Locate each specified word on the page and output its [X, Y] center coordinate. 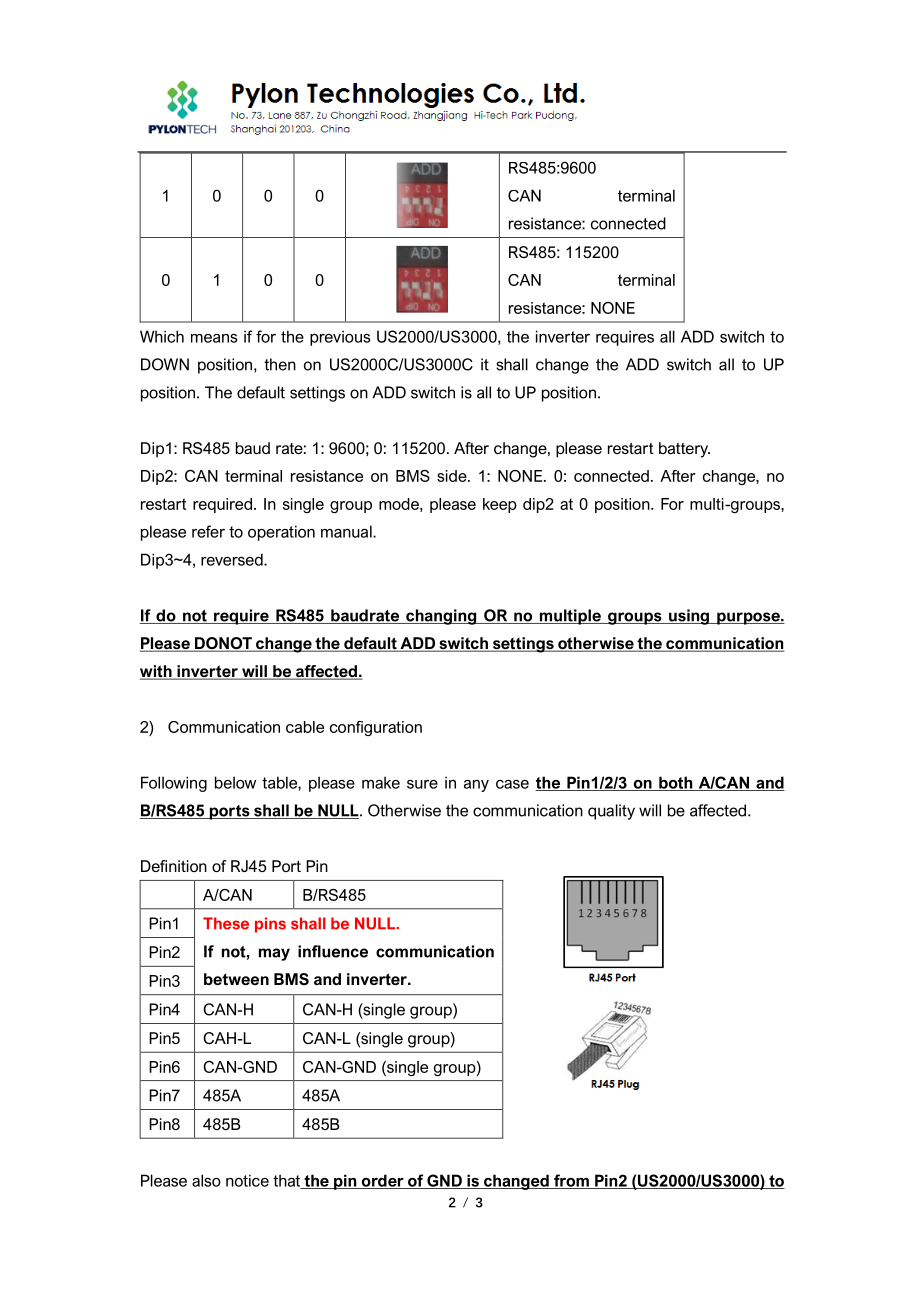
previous [340, 338]
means [214, 338]
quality [611, 812]
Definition [174, 866]
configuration [376, 728]
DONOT [223, 644]
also [206, 1180]
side [453, 476]
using [689, 617]
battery [684, 450]
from [571, 1181]
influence [333, 951]
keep [500, 505]
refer [208, 531]
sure [422, 784]
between [236, 979]
